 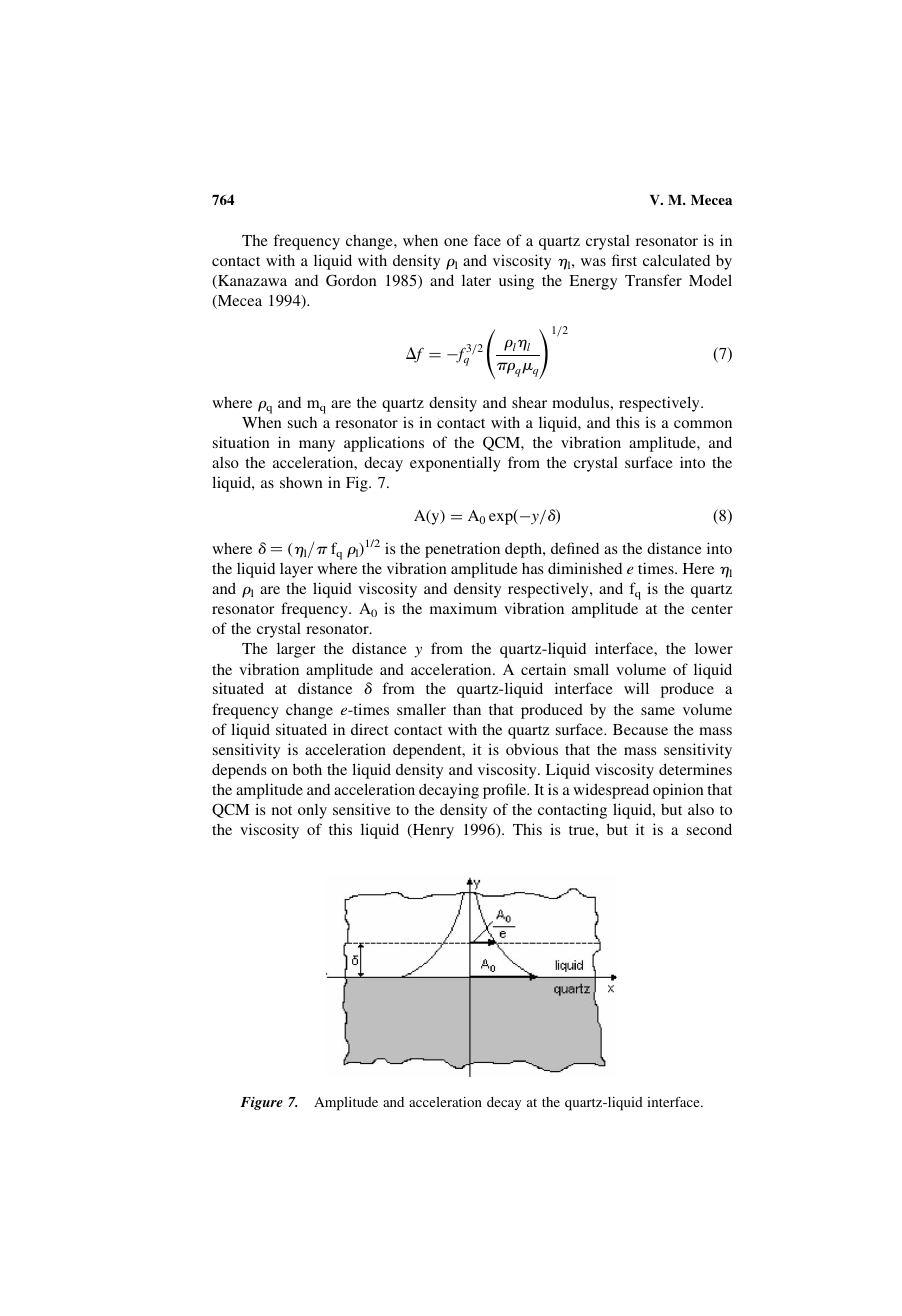 What do you see at coordinates (653, 280) in the image?
I see `Transfer` at bounding box center [653, 280].
